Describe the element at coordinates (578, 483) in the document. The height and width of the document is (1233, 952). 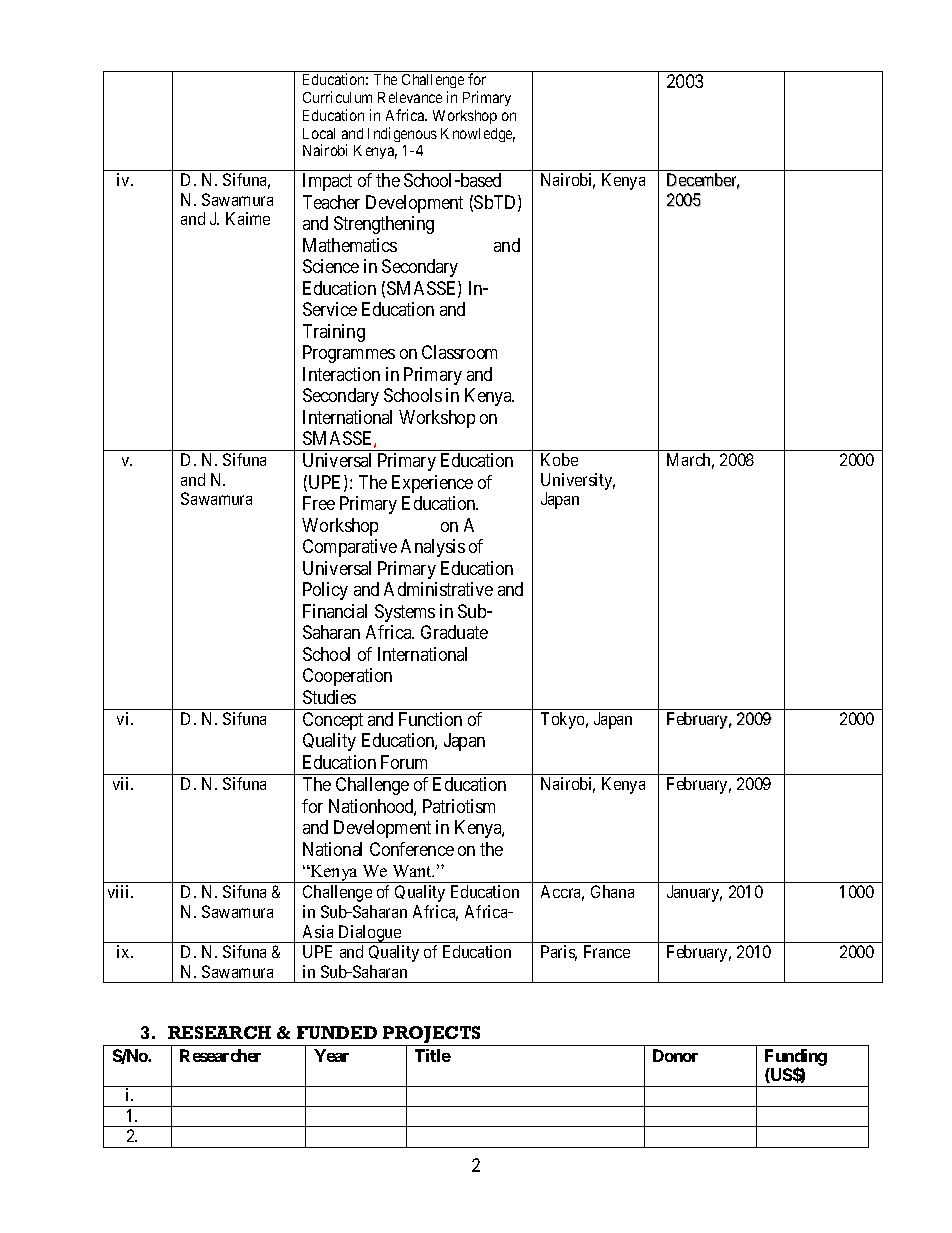
I see `University` at that location.
